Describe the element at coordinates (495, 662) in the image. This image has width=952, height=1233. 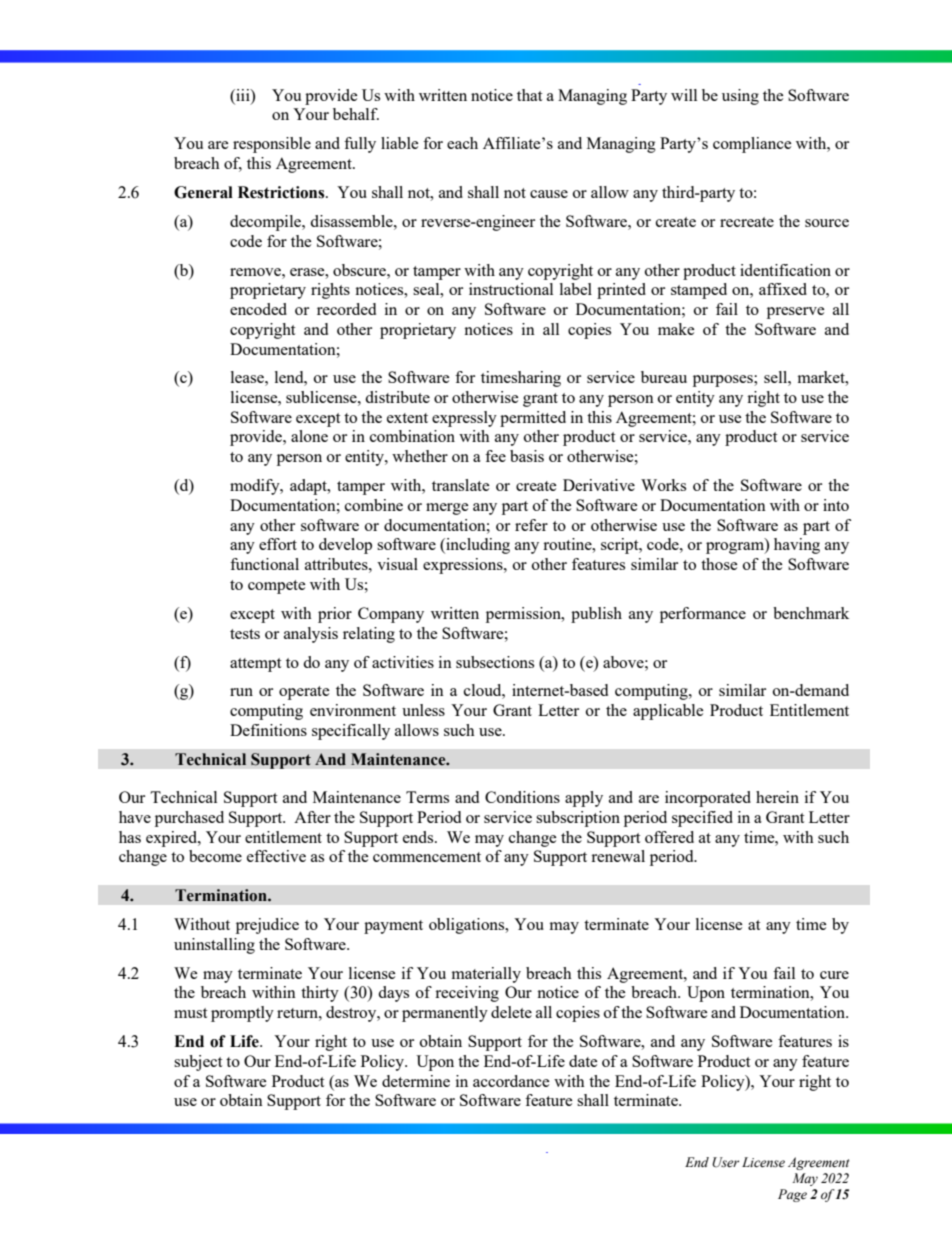
I see `subsections` at that location.
